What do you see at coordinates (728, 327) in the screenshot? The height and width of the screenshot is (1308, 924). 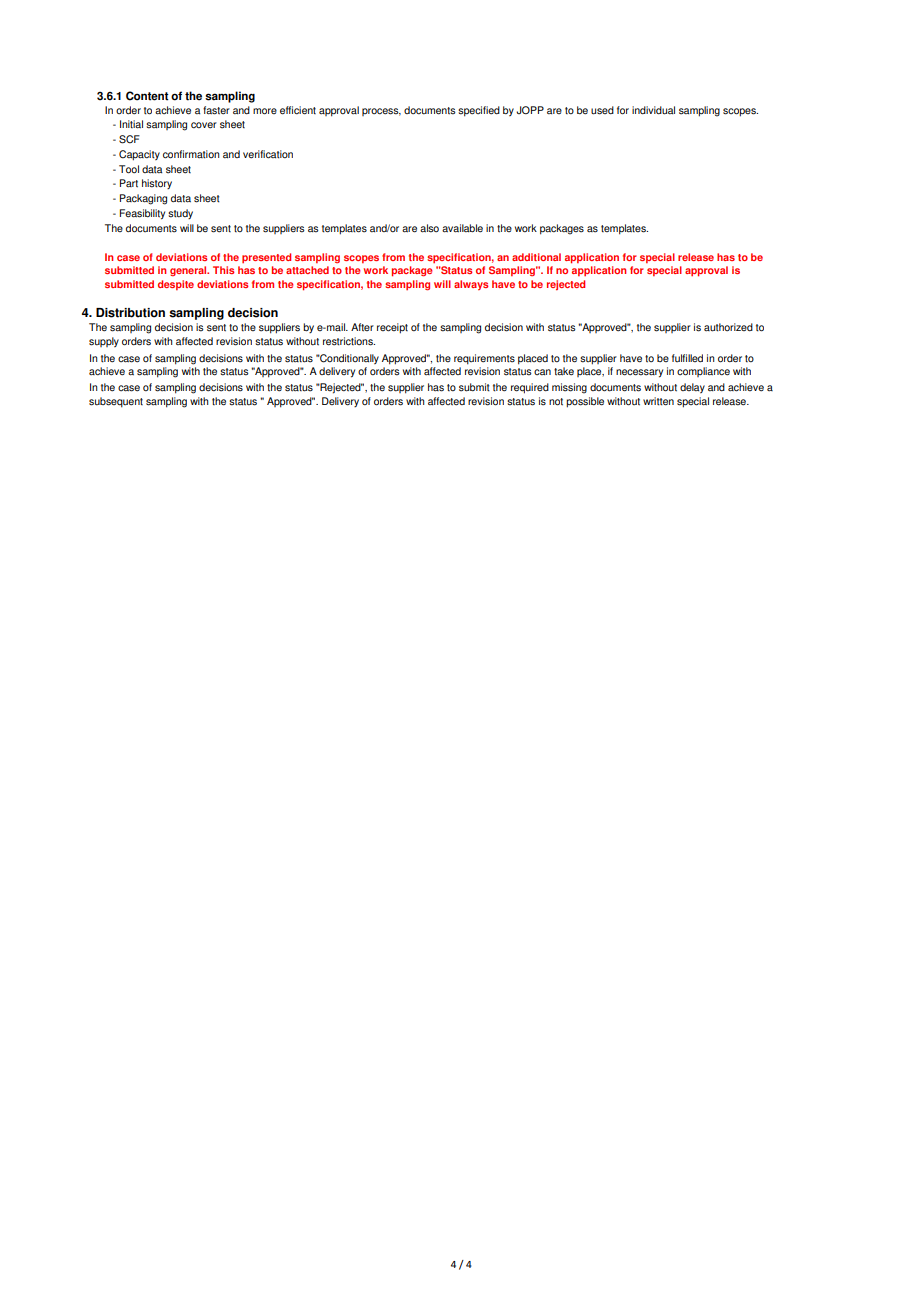 I see `authorized` at bounding box center [728, 327].
